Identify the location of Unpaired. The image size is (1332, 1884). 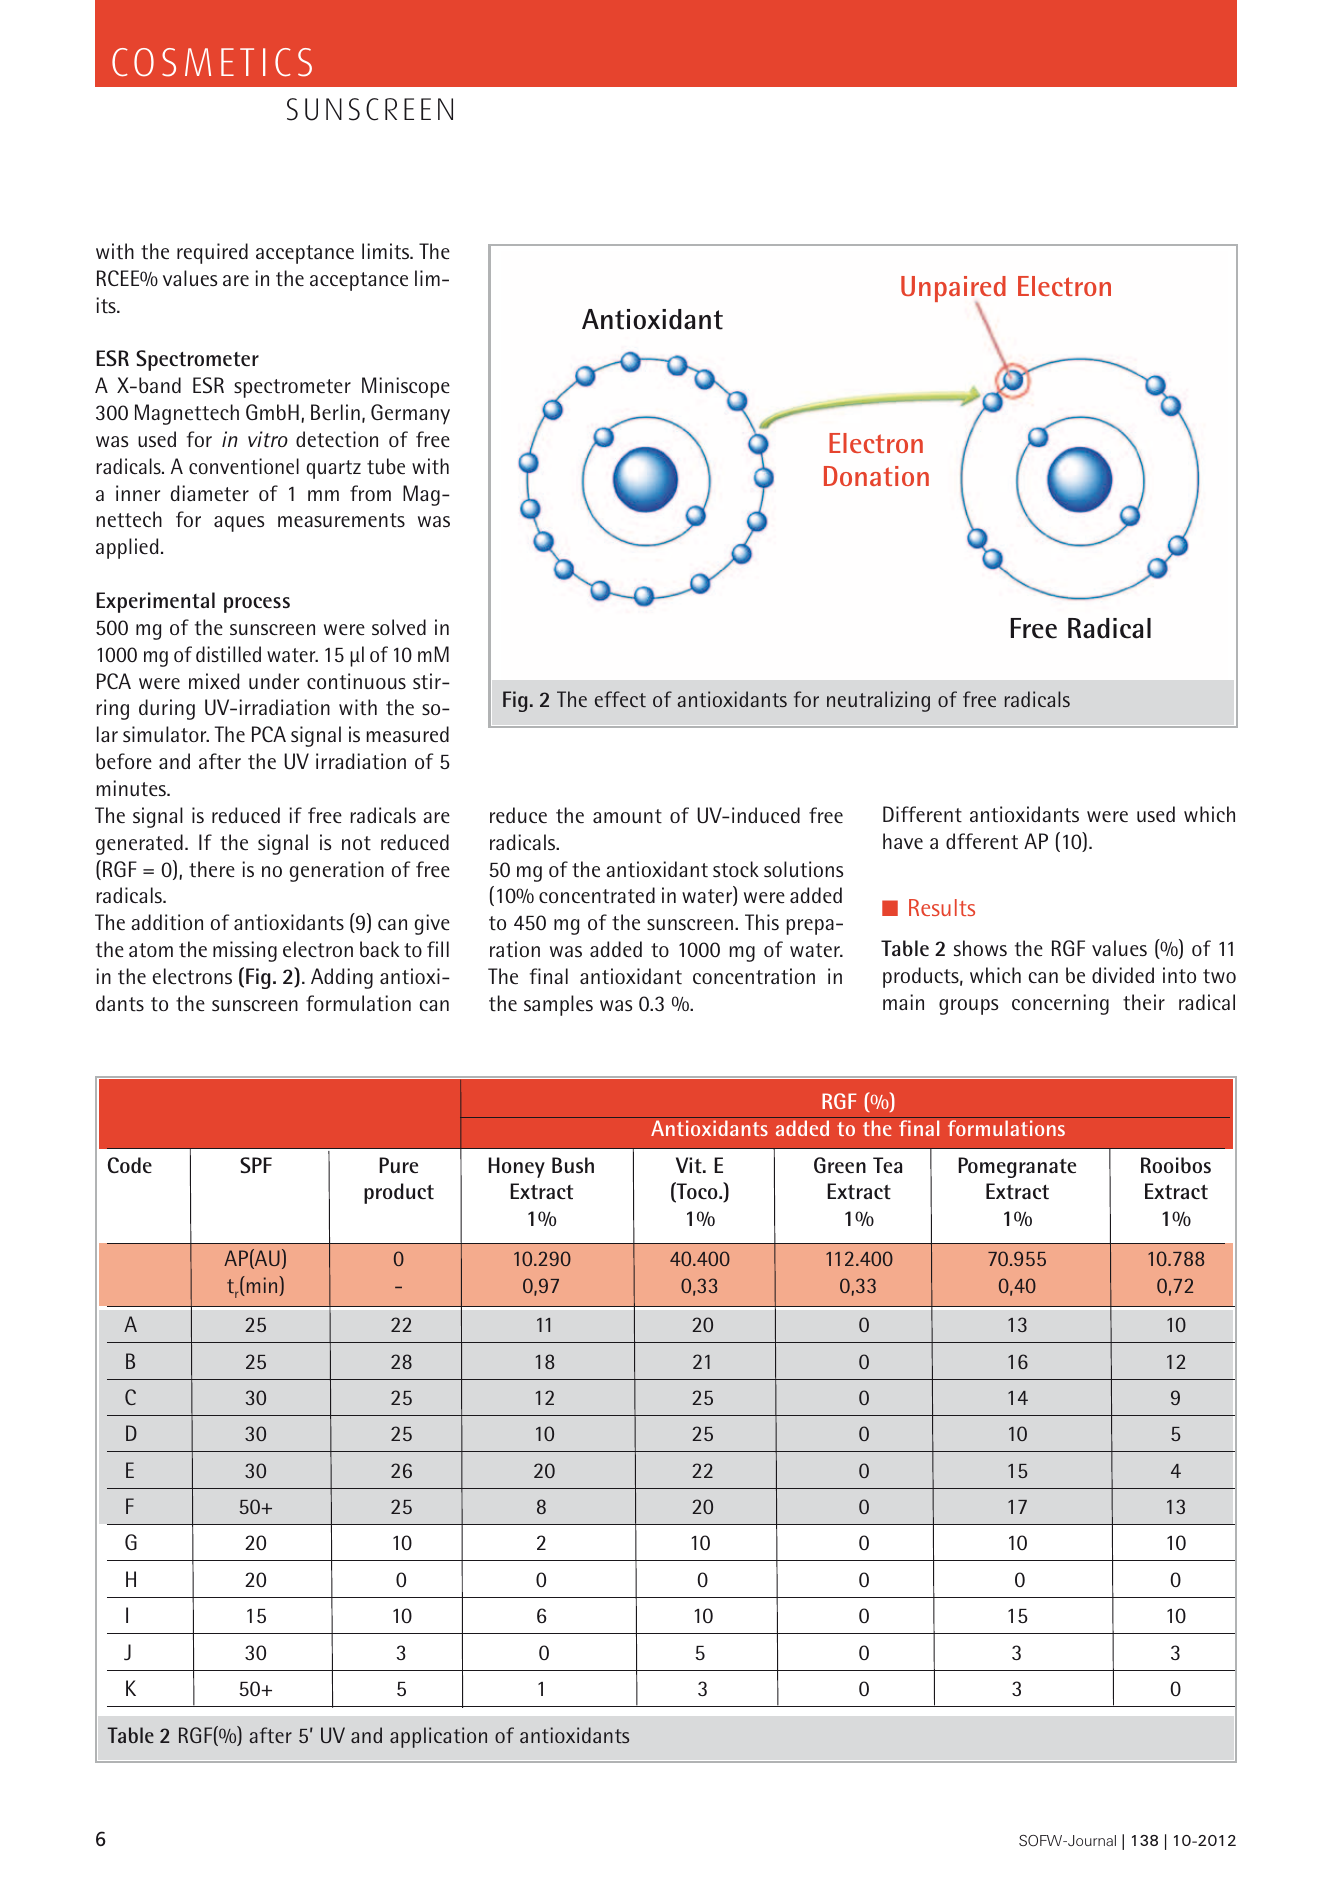
(953, 290).
